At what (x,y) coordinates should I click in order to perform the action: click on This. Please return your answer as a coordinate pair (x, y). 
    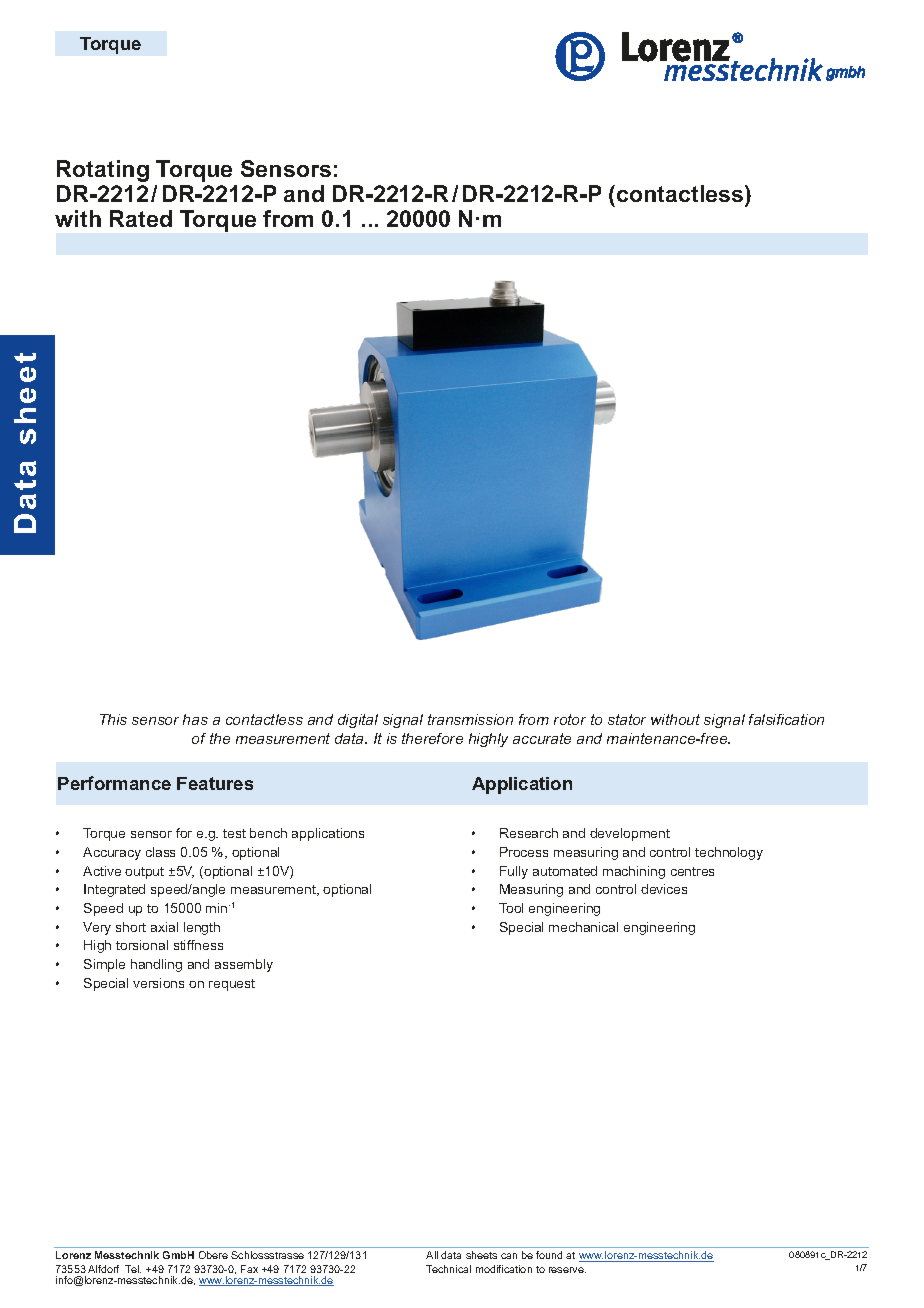
    Looking at the image, I should click on (113, 719).
